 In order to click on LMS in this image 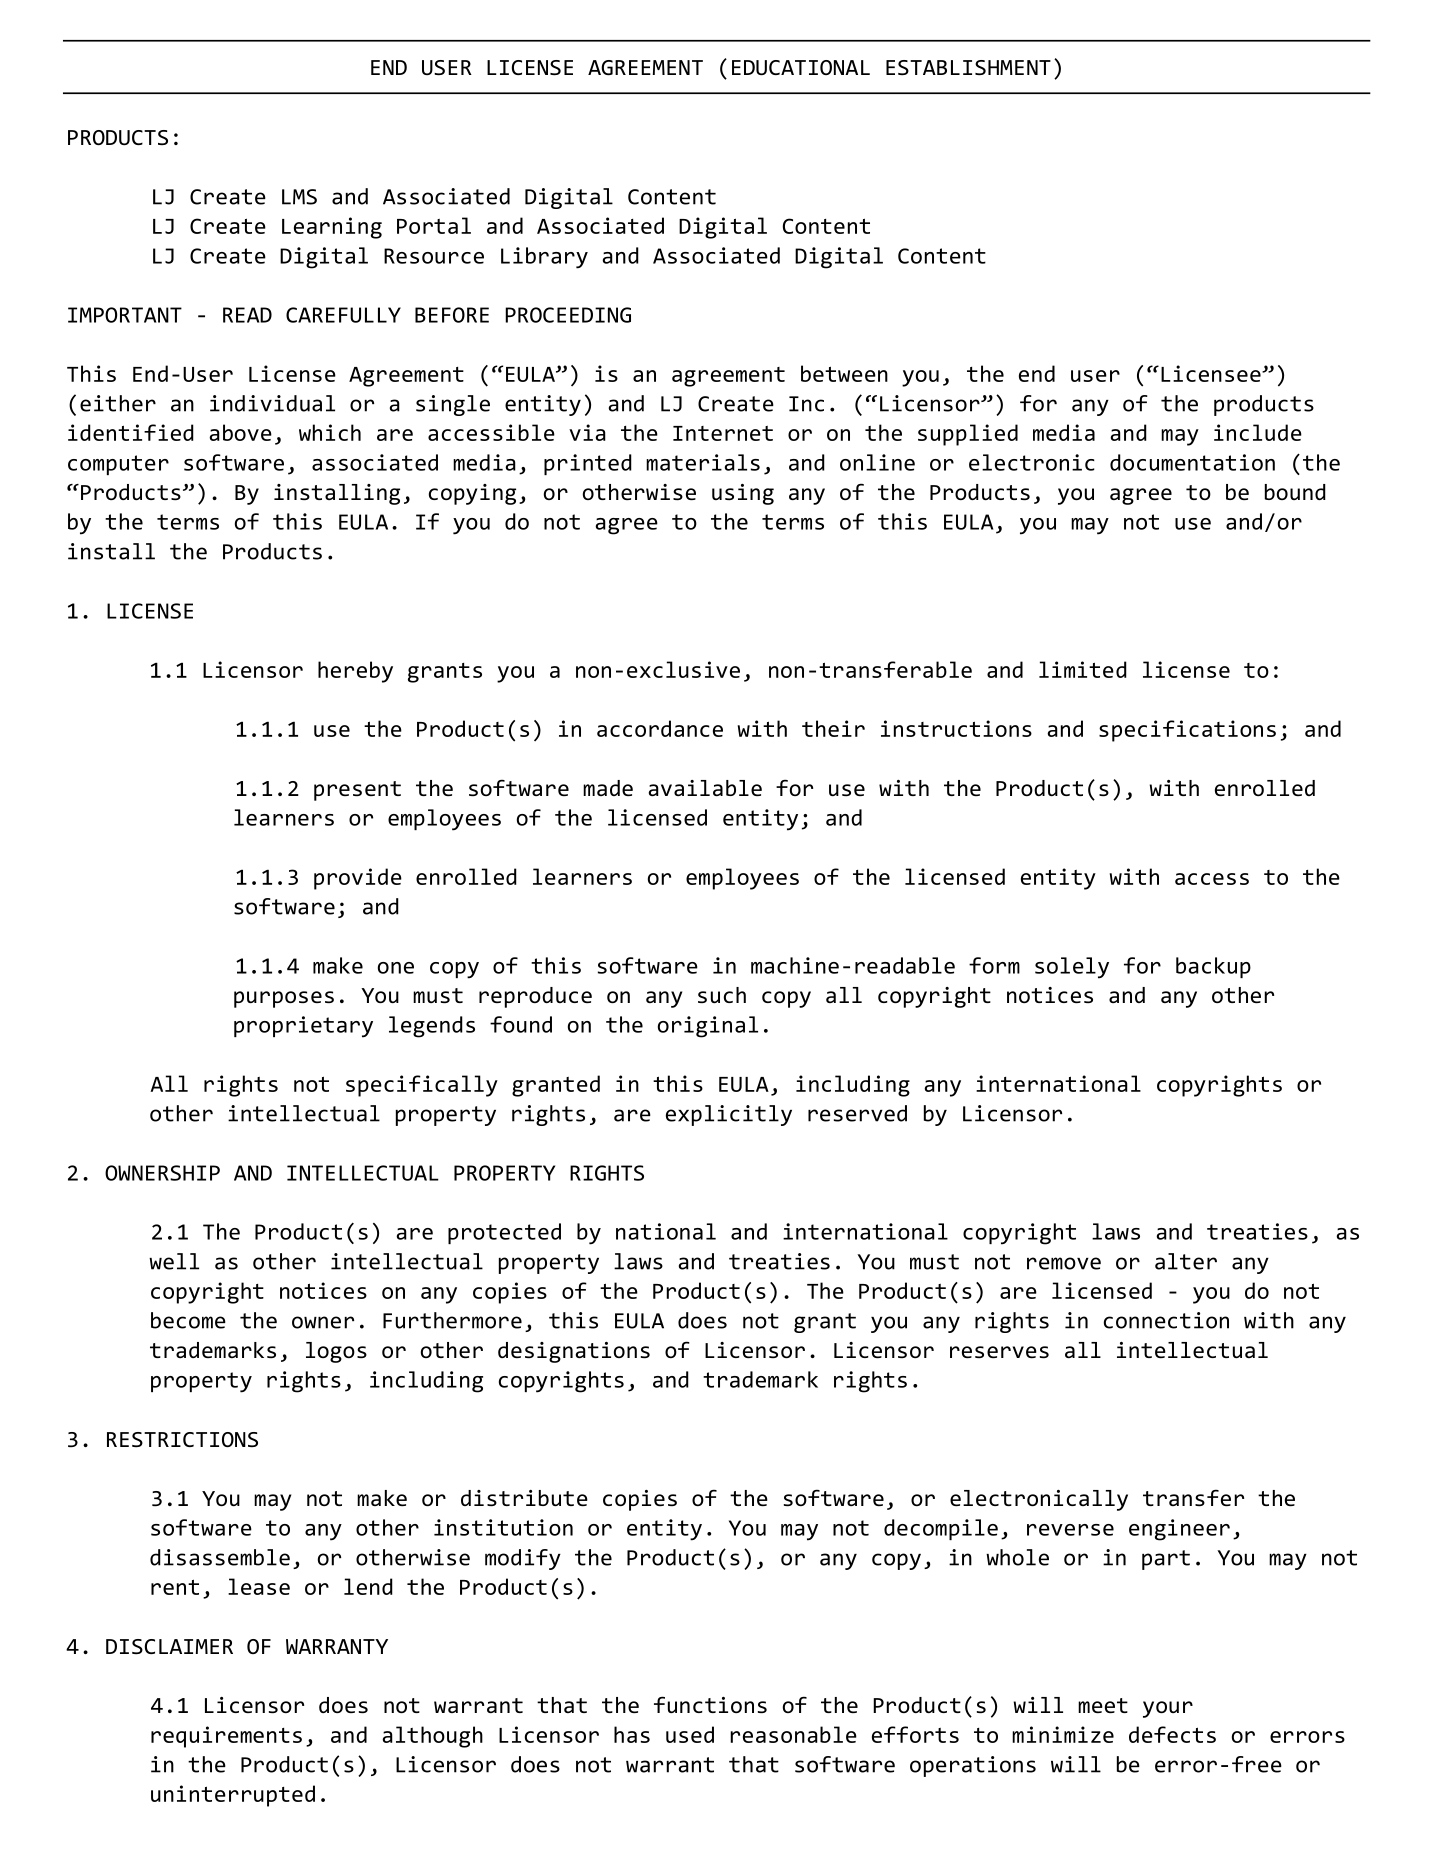, I will do `click(299, 197)`.
